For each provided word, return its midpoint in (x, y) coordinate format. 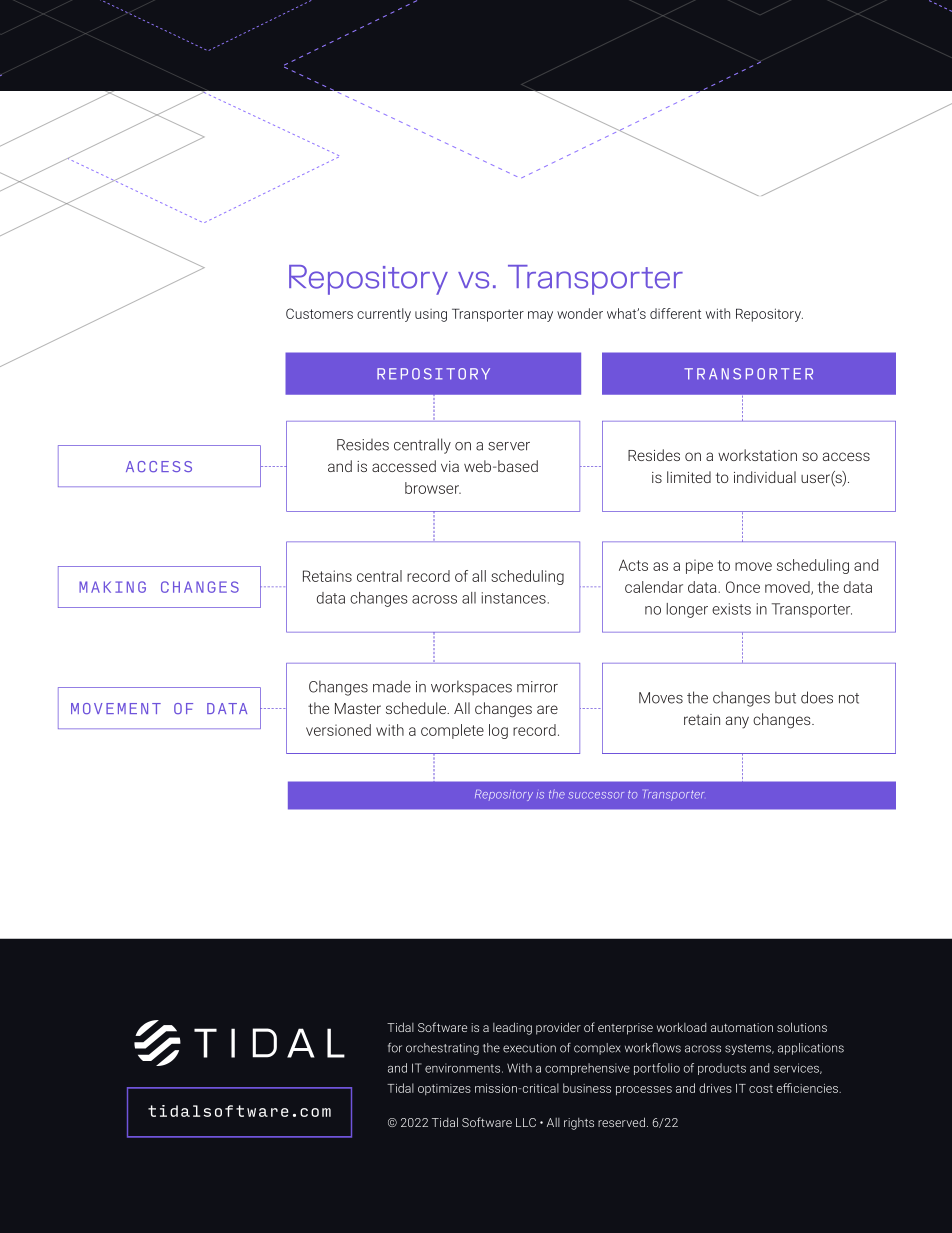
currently (384, 315)
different (675, 313)
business (587, 1088)
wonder (580, 313)
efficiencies (809, 1088)
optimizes (444, 1089)
